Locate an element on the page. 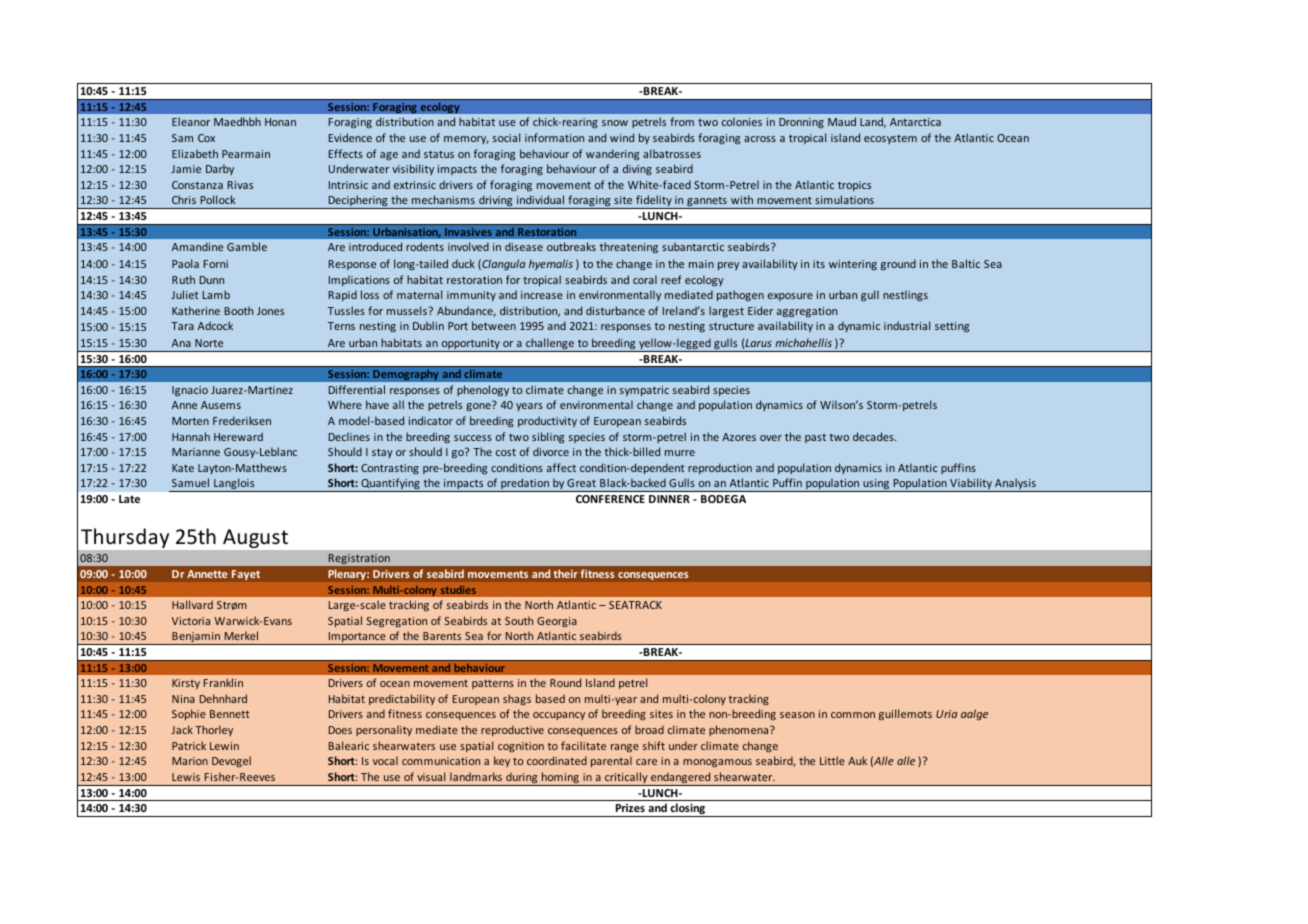  Uria is located at coordinates (946, 714).
